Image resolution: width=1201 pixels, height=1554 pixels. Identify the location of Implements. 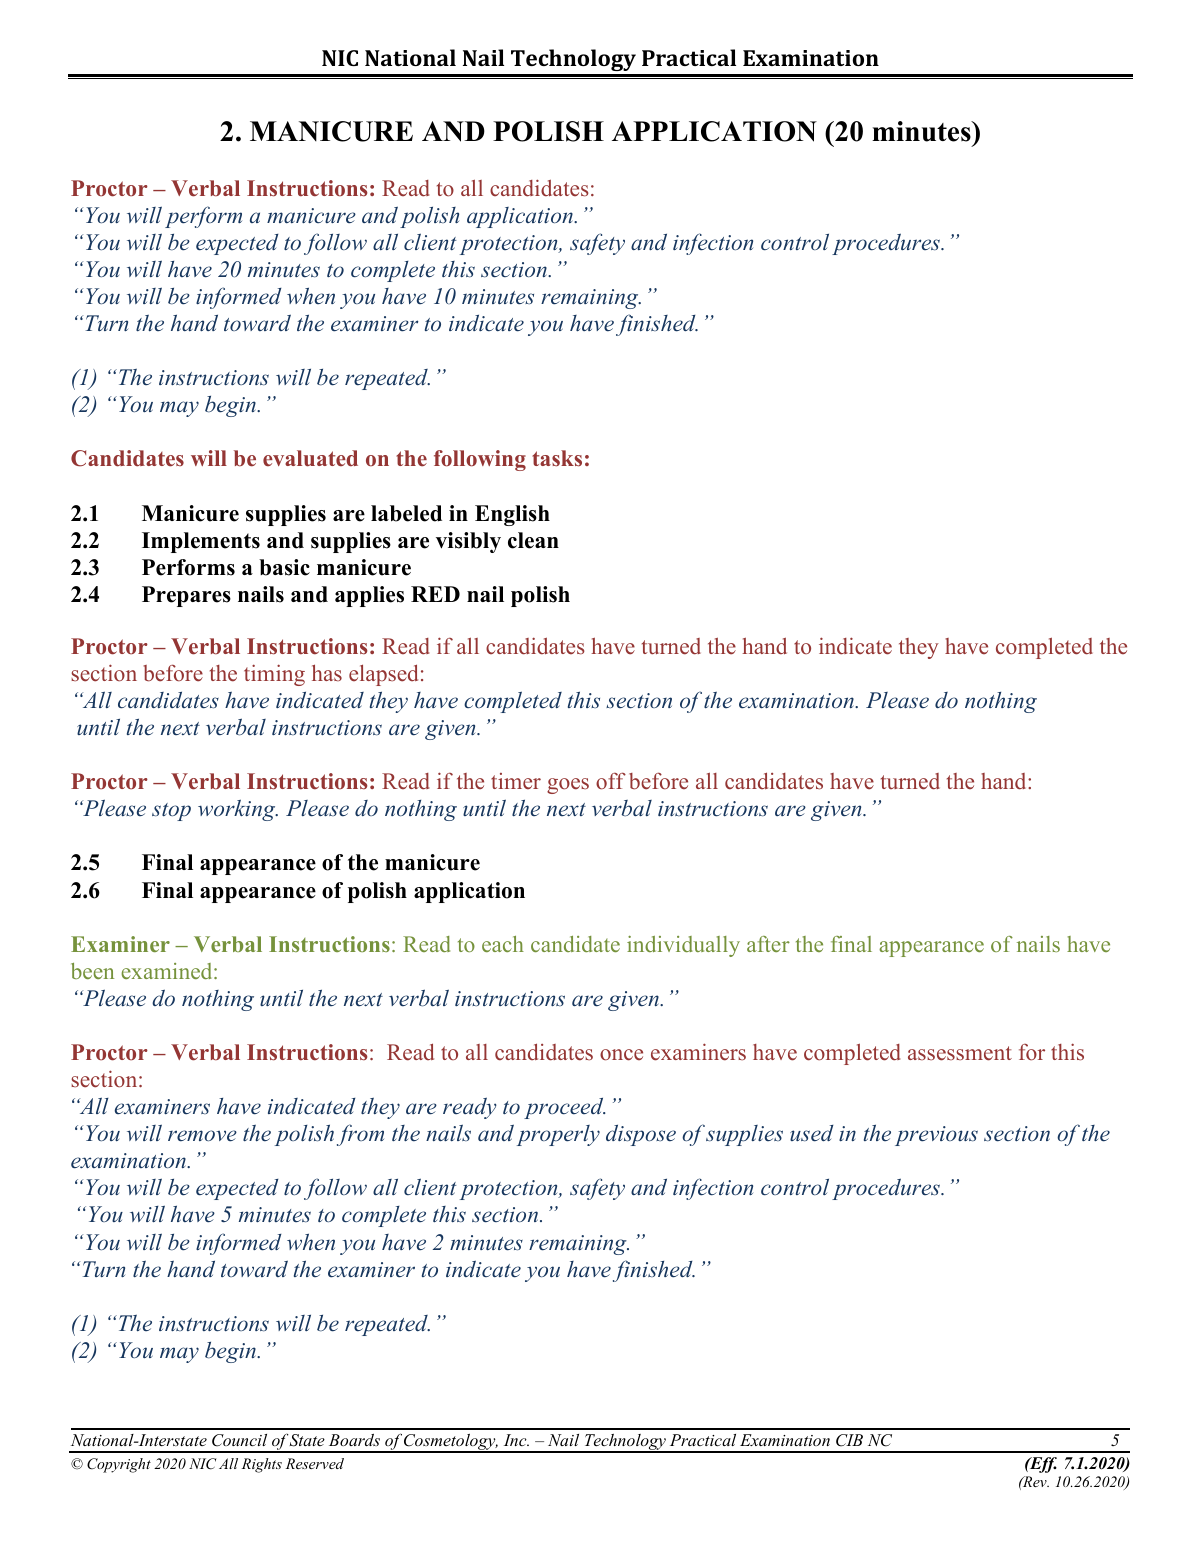
(201, 542).
